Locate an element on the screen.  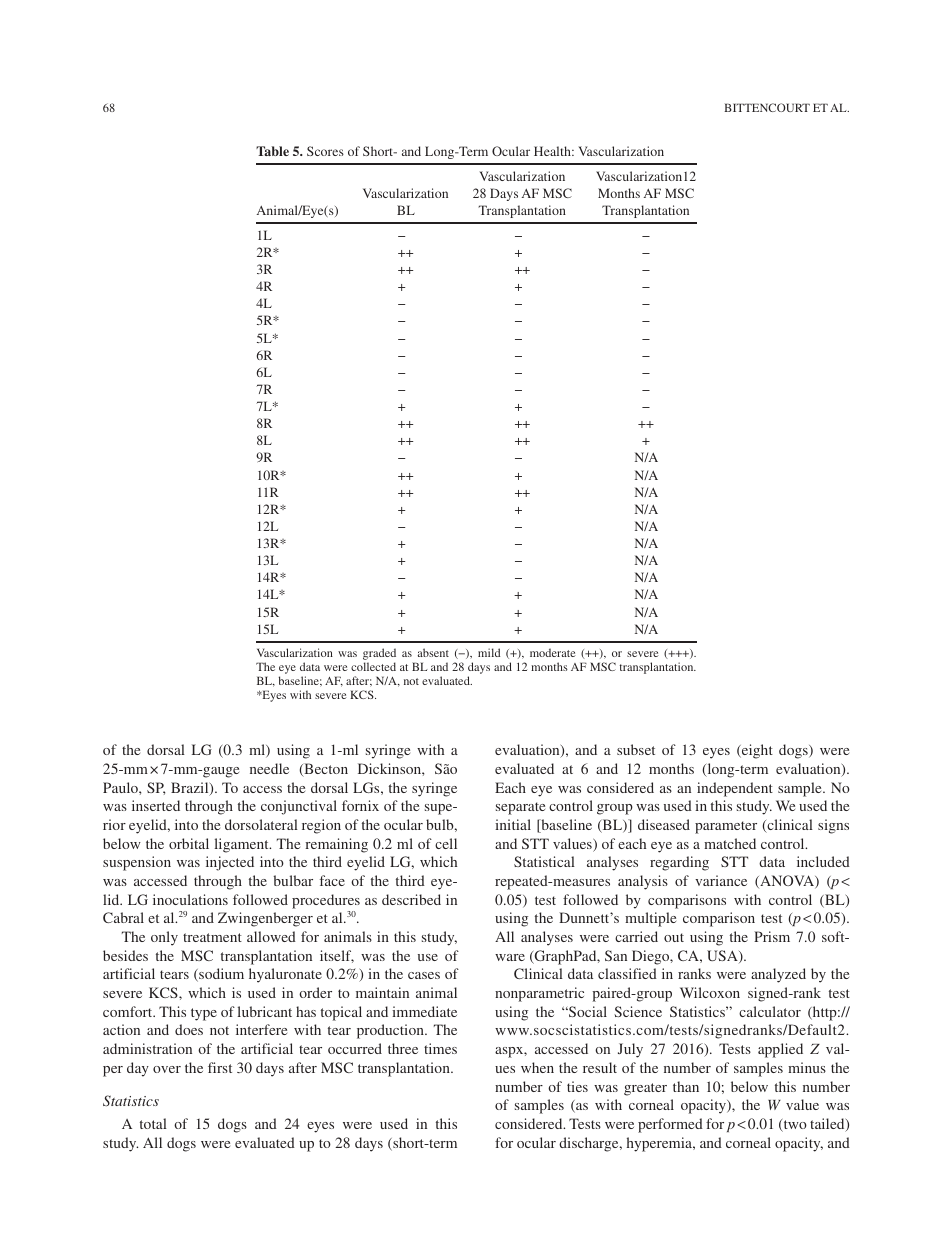
Health is located at coordinates (553, 151).
